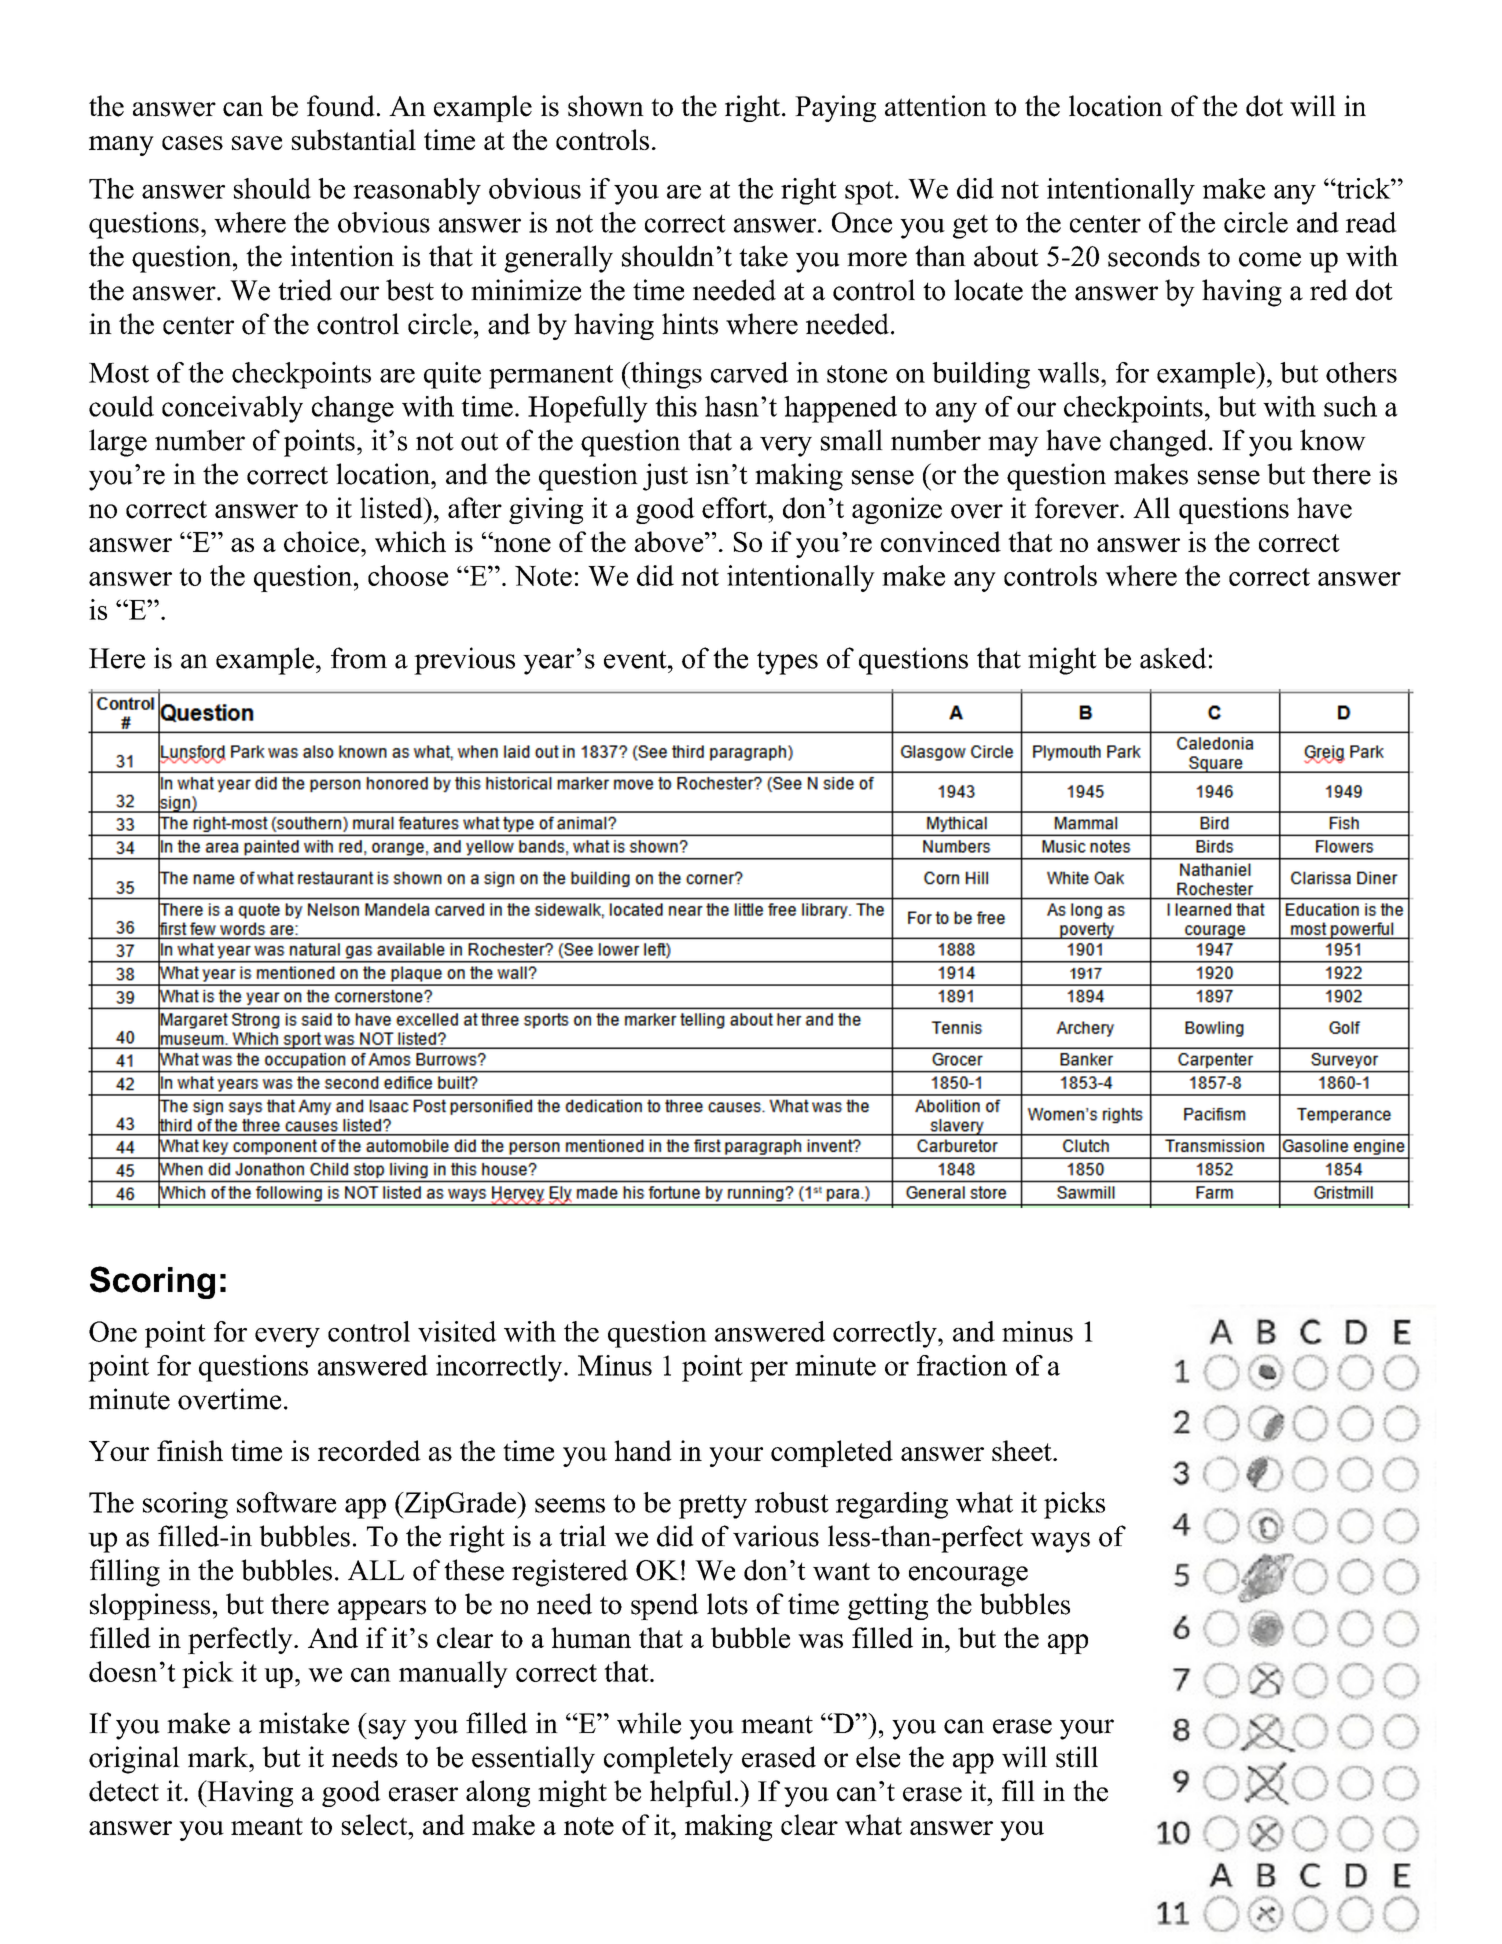 The image size is (1502, 1944). Describe the element at coordinates (691, 1793) in the document. I see `helpful` at that location.
